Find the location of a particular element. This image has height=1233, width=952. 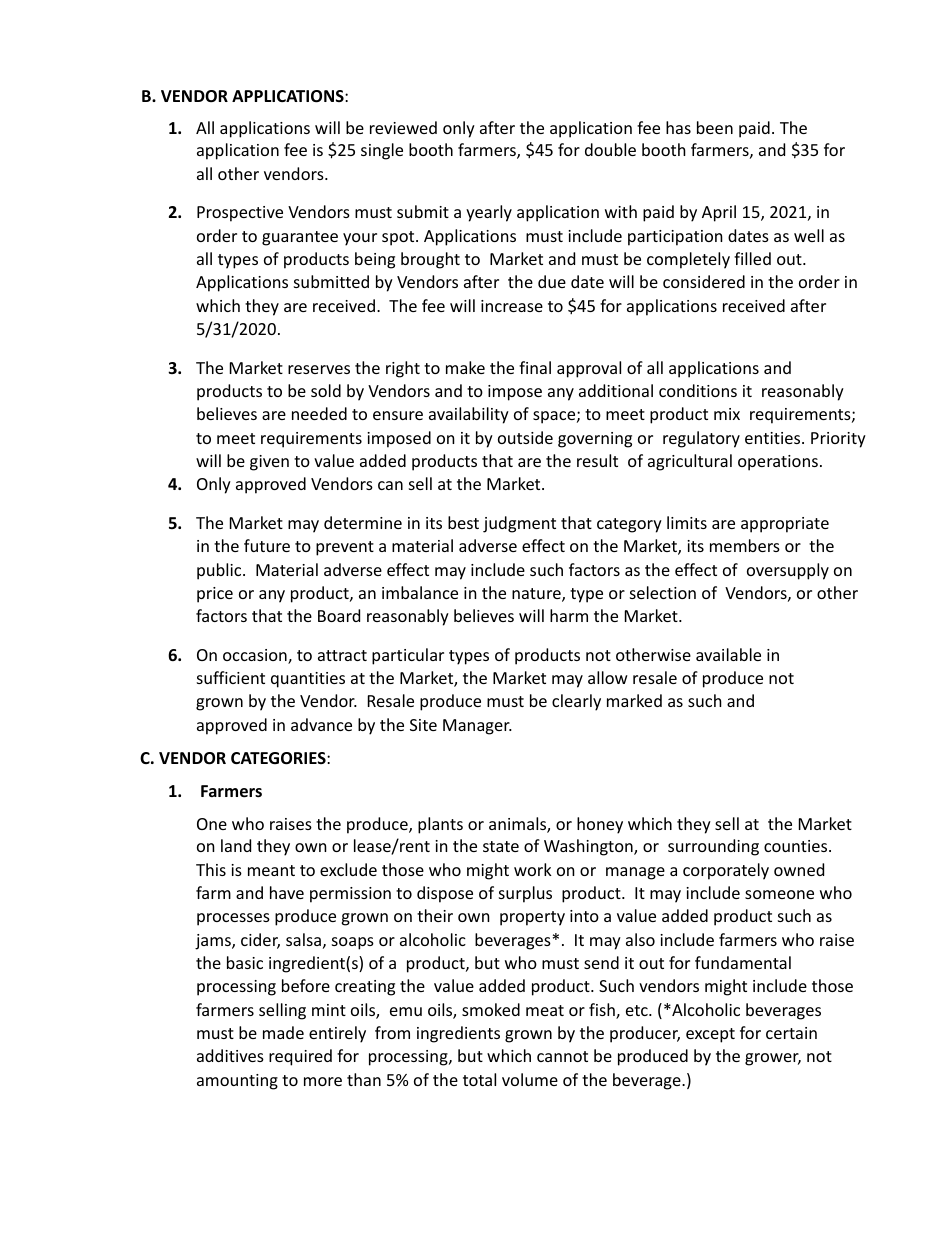

been is located at coordinates (715, 127).
